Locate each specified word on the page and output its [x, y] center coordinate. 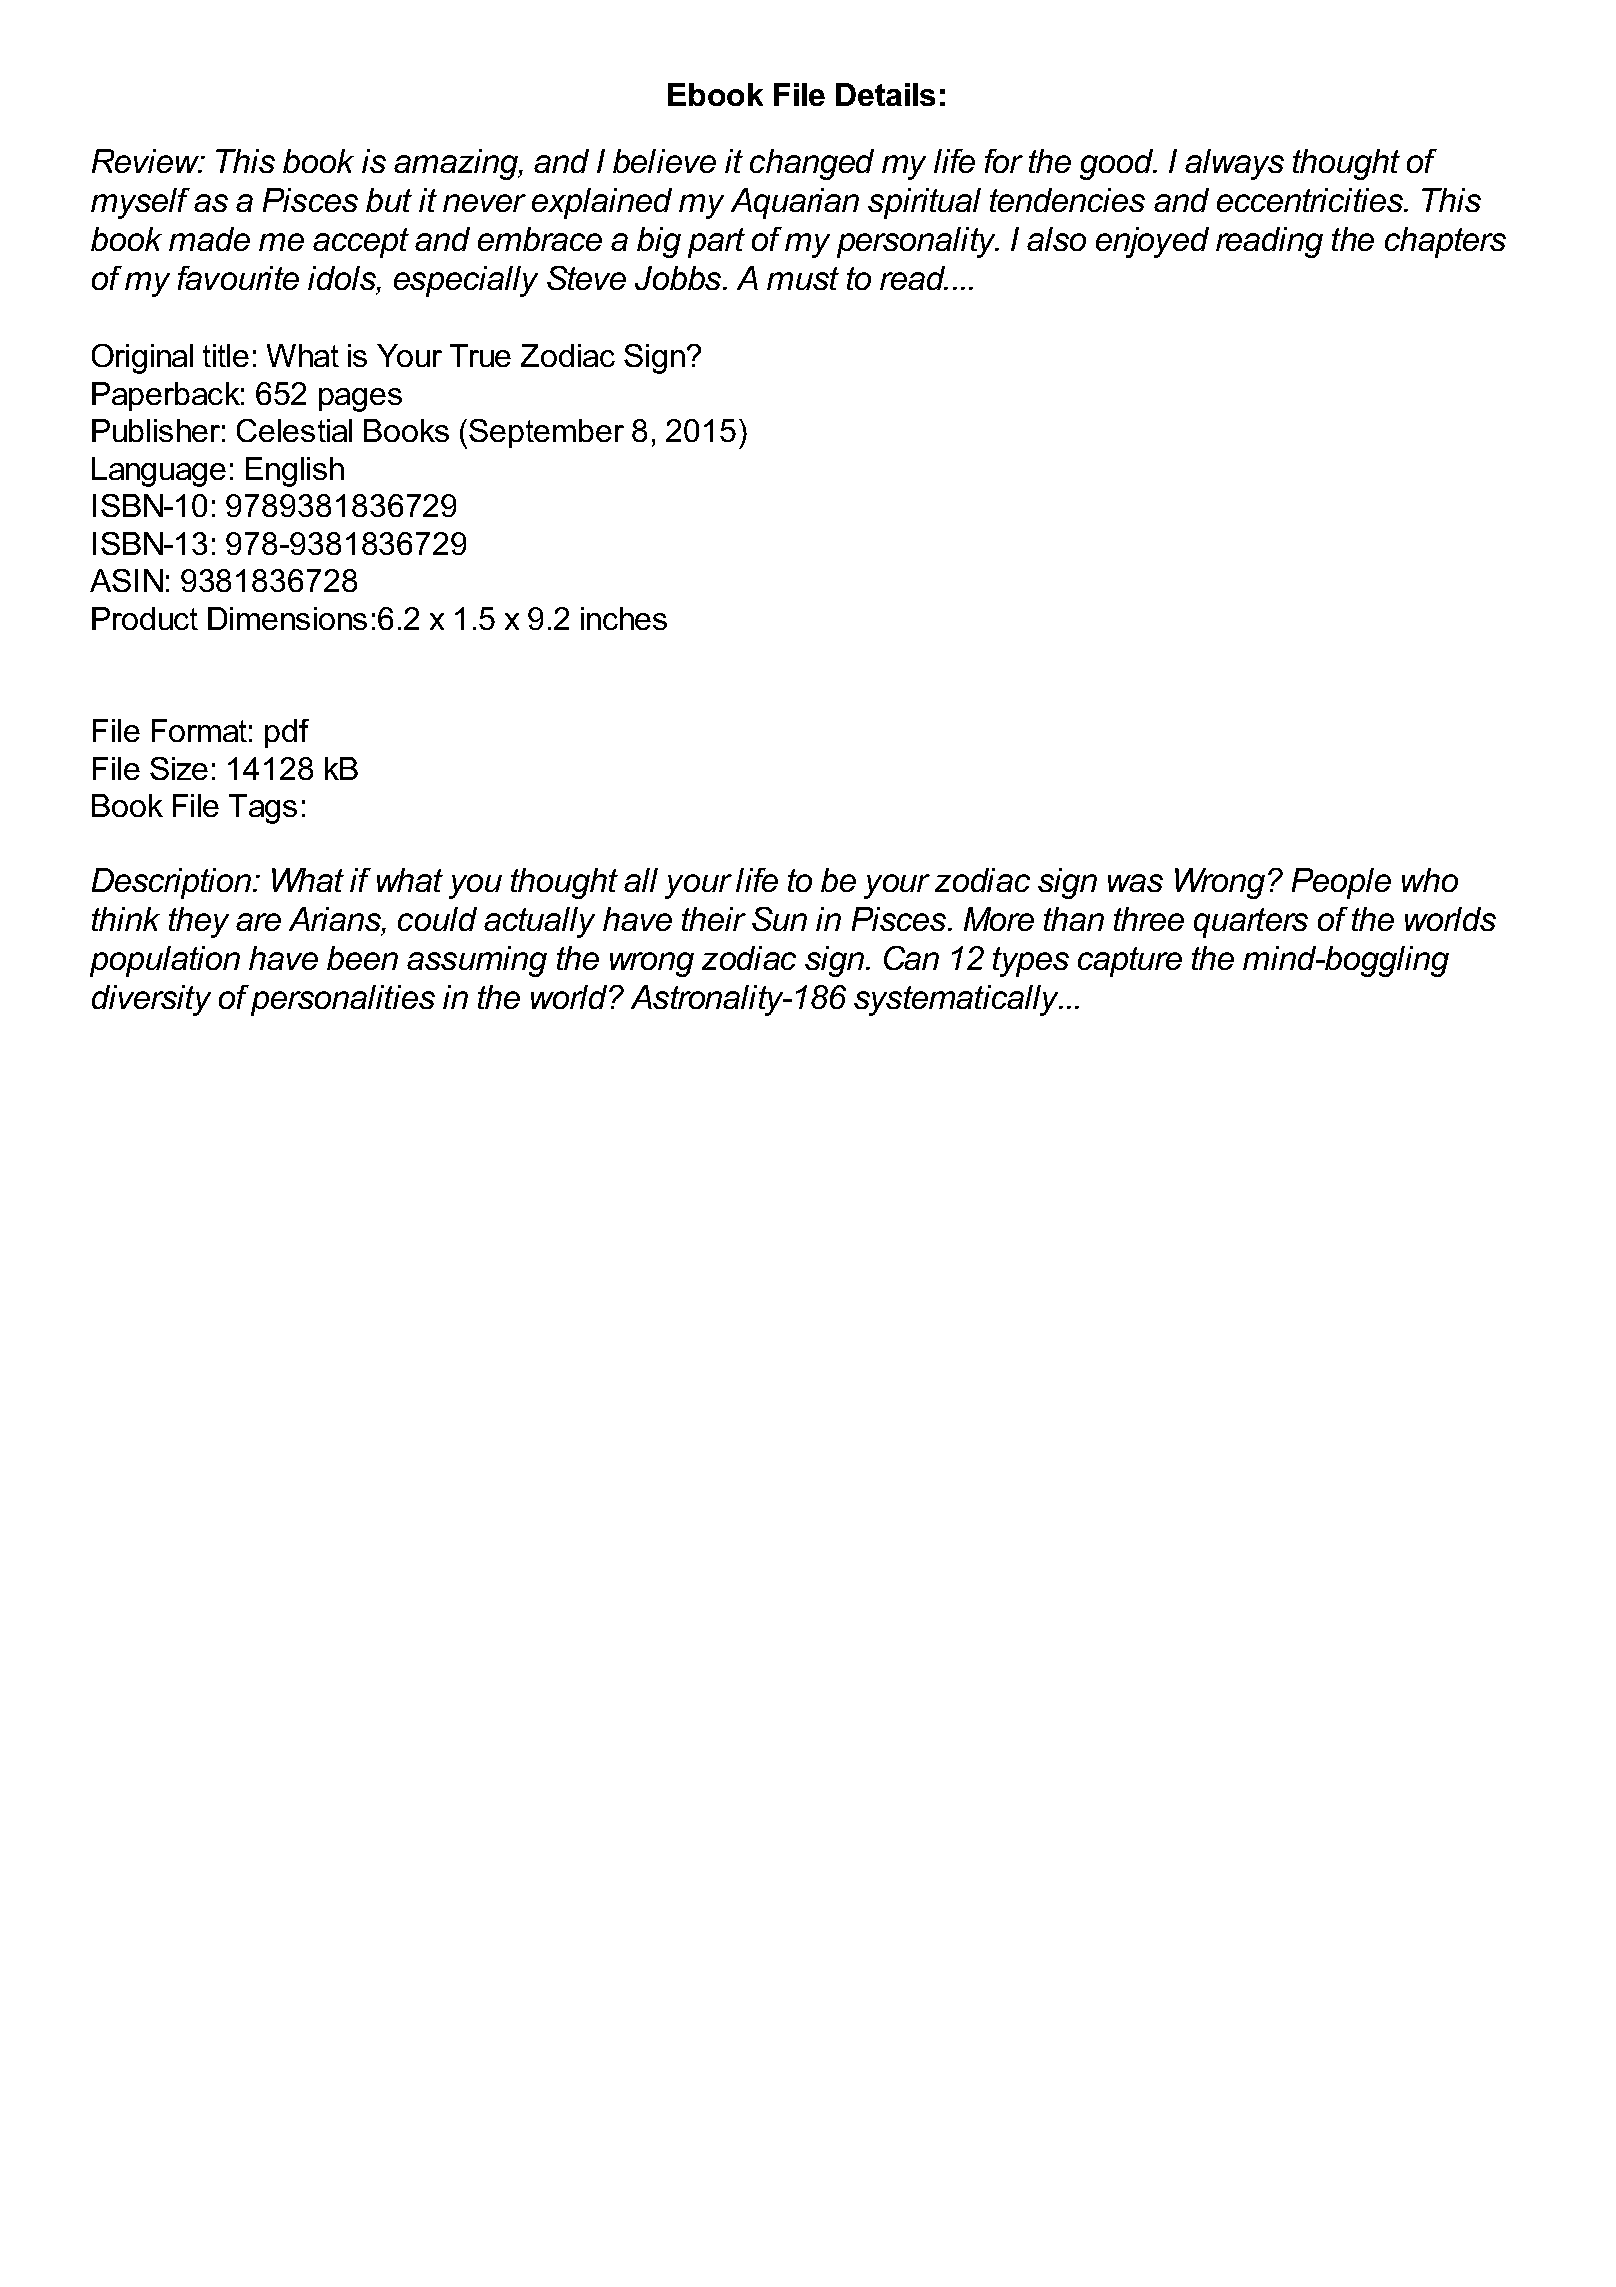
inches [624, 618]
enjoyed [1152, 242]
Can [911, 958]
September [546, 433]
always [1234, 164]
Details [885, 94]
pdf [287, 733]
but [389, 200]
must [803, 278]
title [226, 355]
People [1341, 883]
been [362, 958]
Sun [779, 919]
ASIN [126, 580]
